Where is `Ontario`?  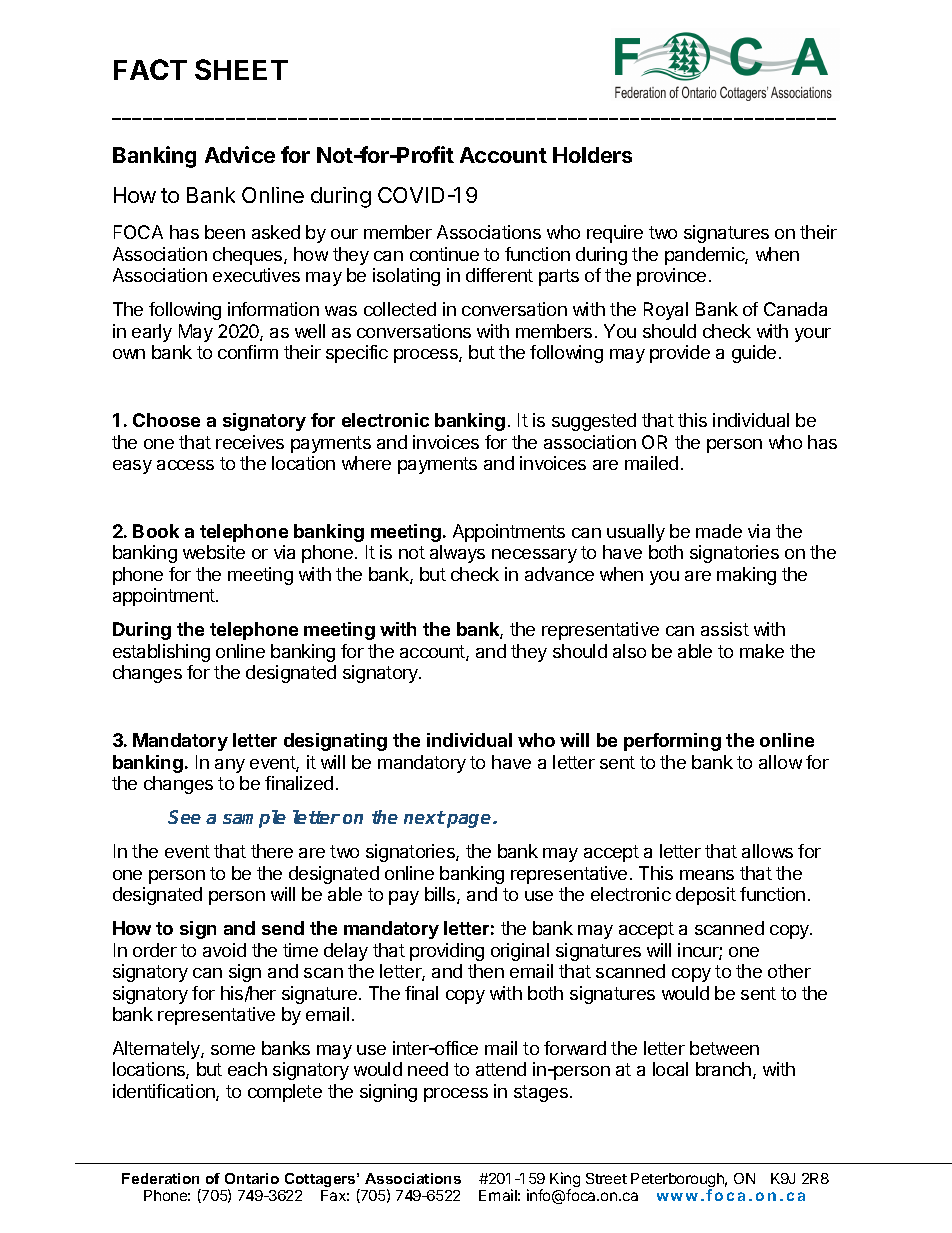
Ontario is located at coordinates (252, 1178).
